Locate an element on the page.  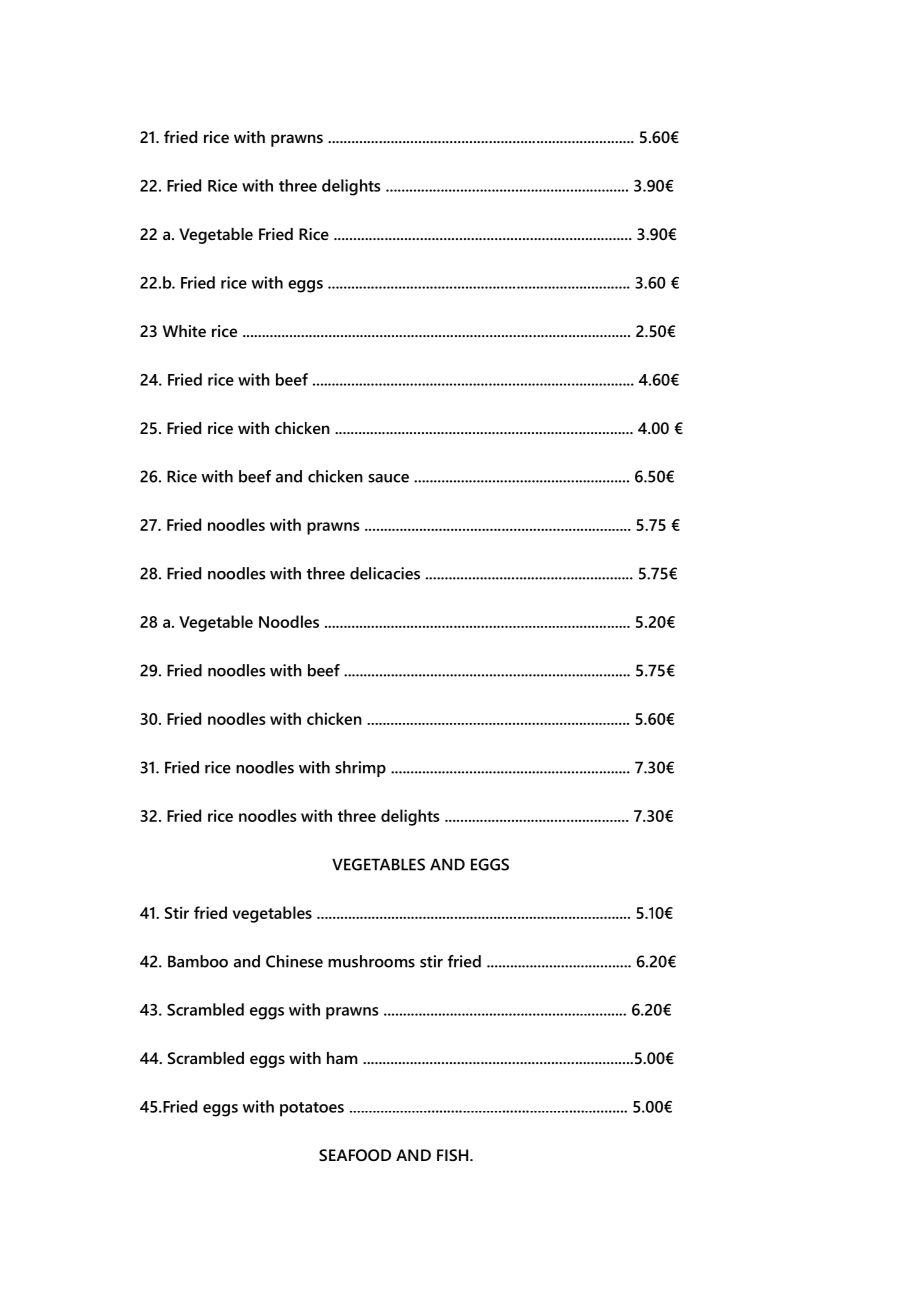
White is located at coordinates (184, 331).
